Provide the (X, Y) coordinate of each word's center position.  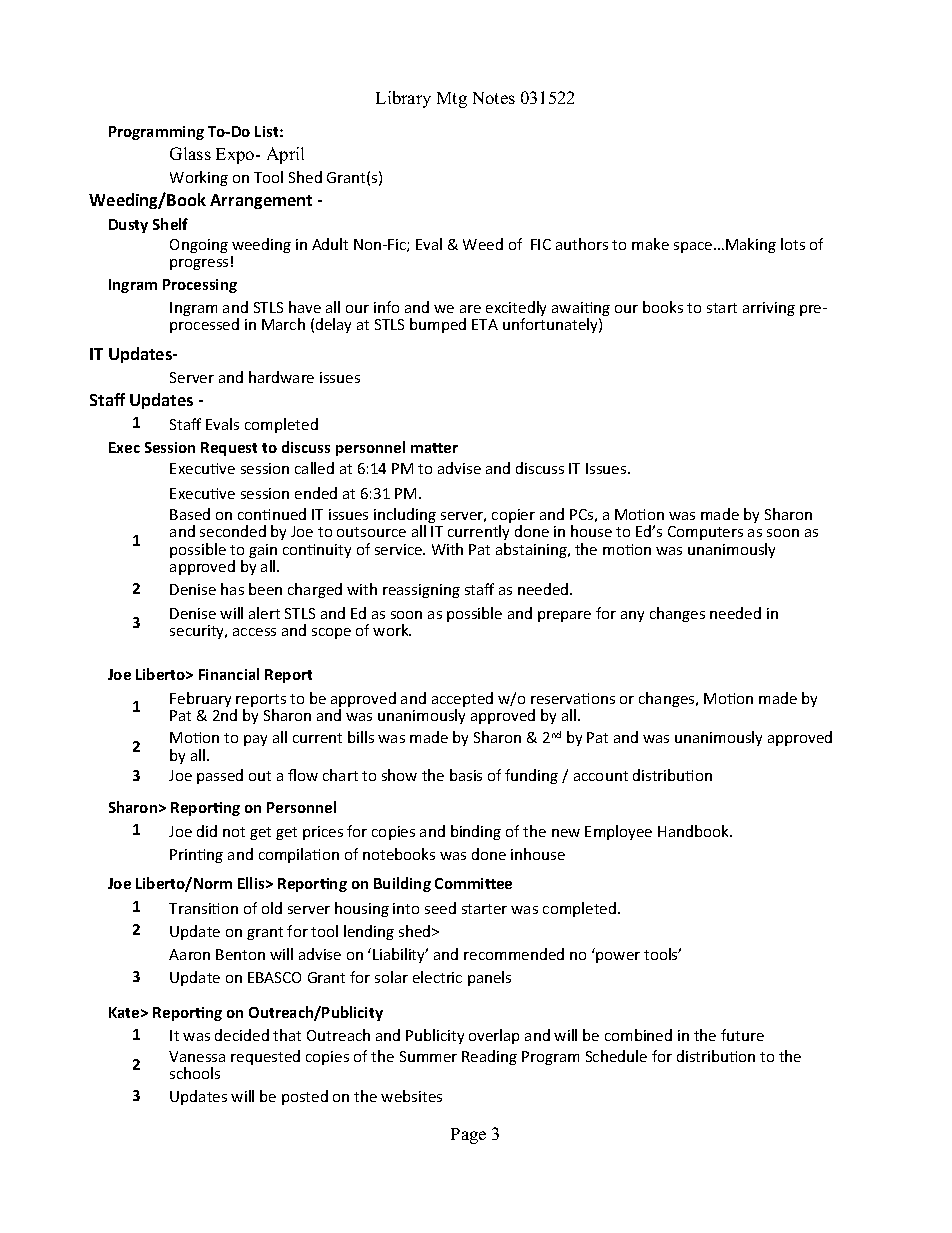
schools (195, 1073)
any (632, 616)
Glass (190, 153)
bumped (438, 325)
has (232, 589)
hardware (281, 377)
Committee (473, 883)
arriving (769, 309)
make (650, 244)
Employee (618, 832)
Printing (196, 856)
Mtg (452, 100)
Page (468, 1136)
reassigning (421, 591)
